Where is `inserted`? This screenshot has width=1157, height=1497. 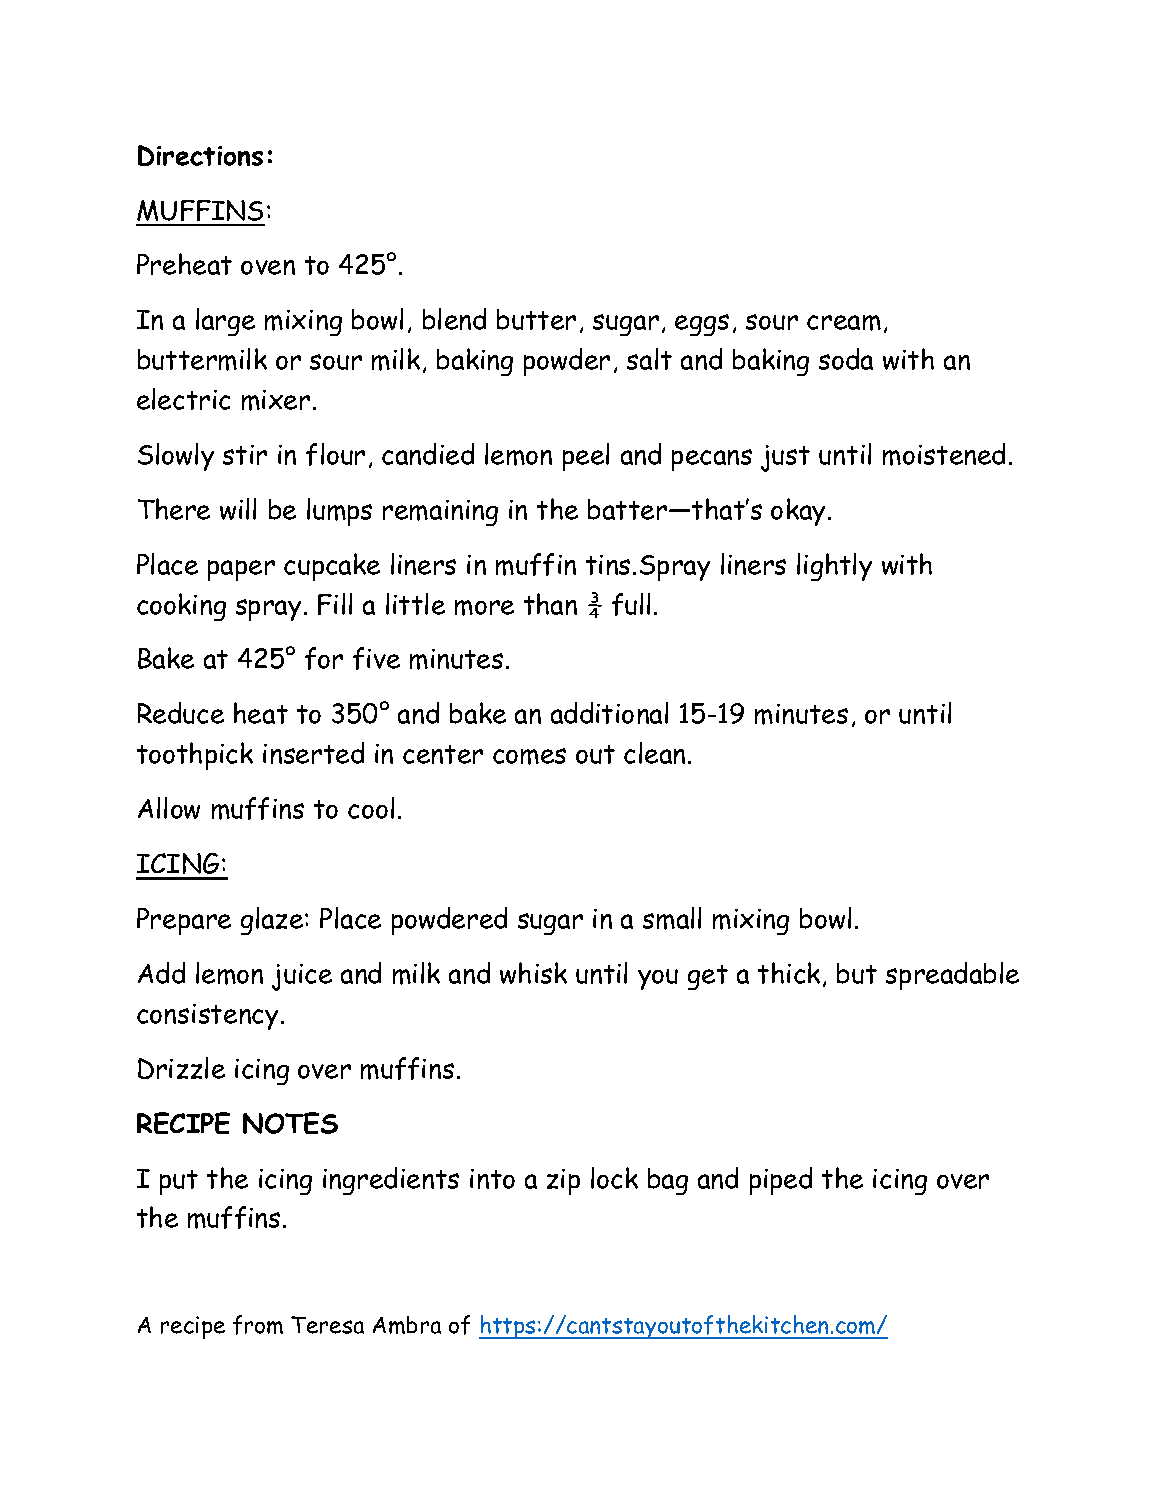
inserted is located at coordinates (313, 753).
